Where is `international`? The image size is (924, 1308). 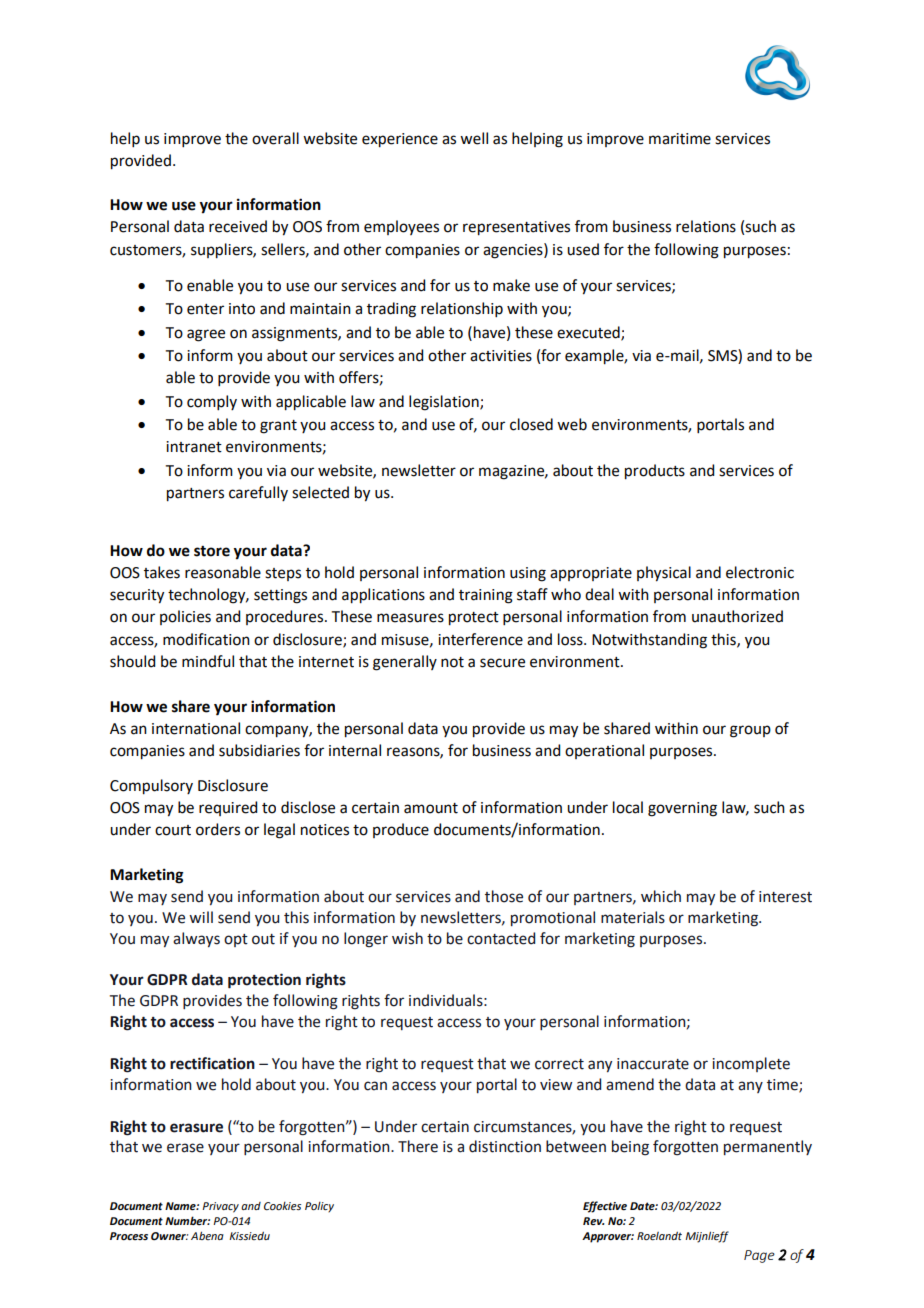 international is located at coordinates (196, 728).
